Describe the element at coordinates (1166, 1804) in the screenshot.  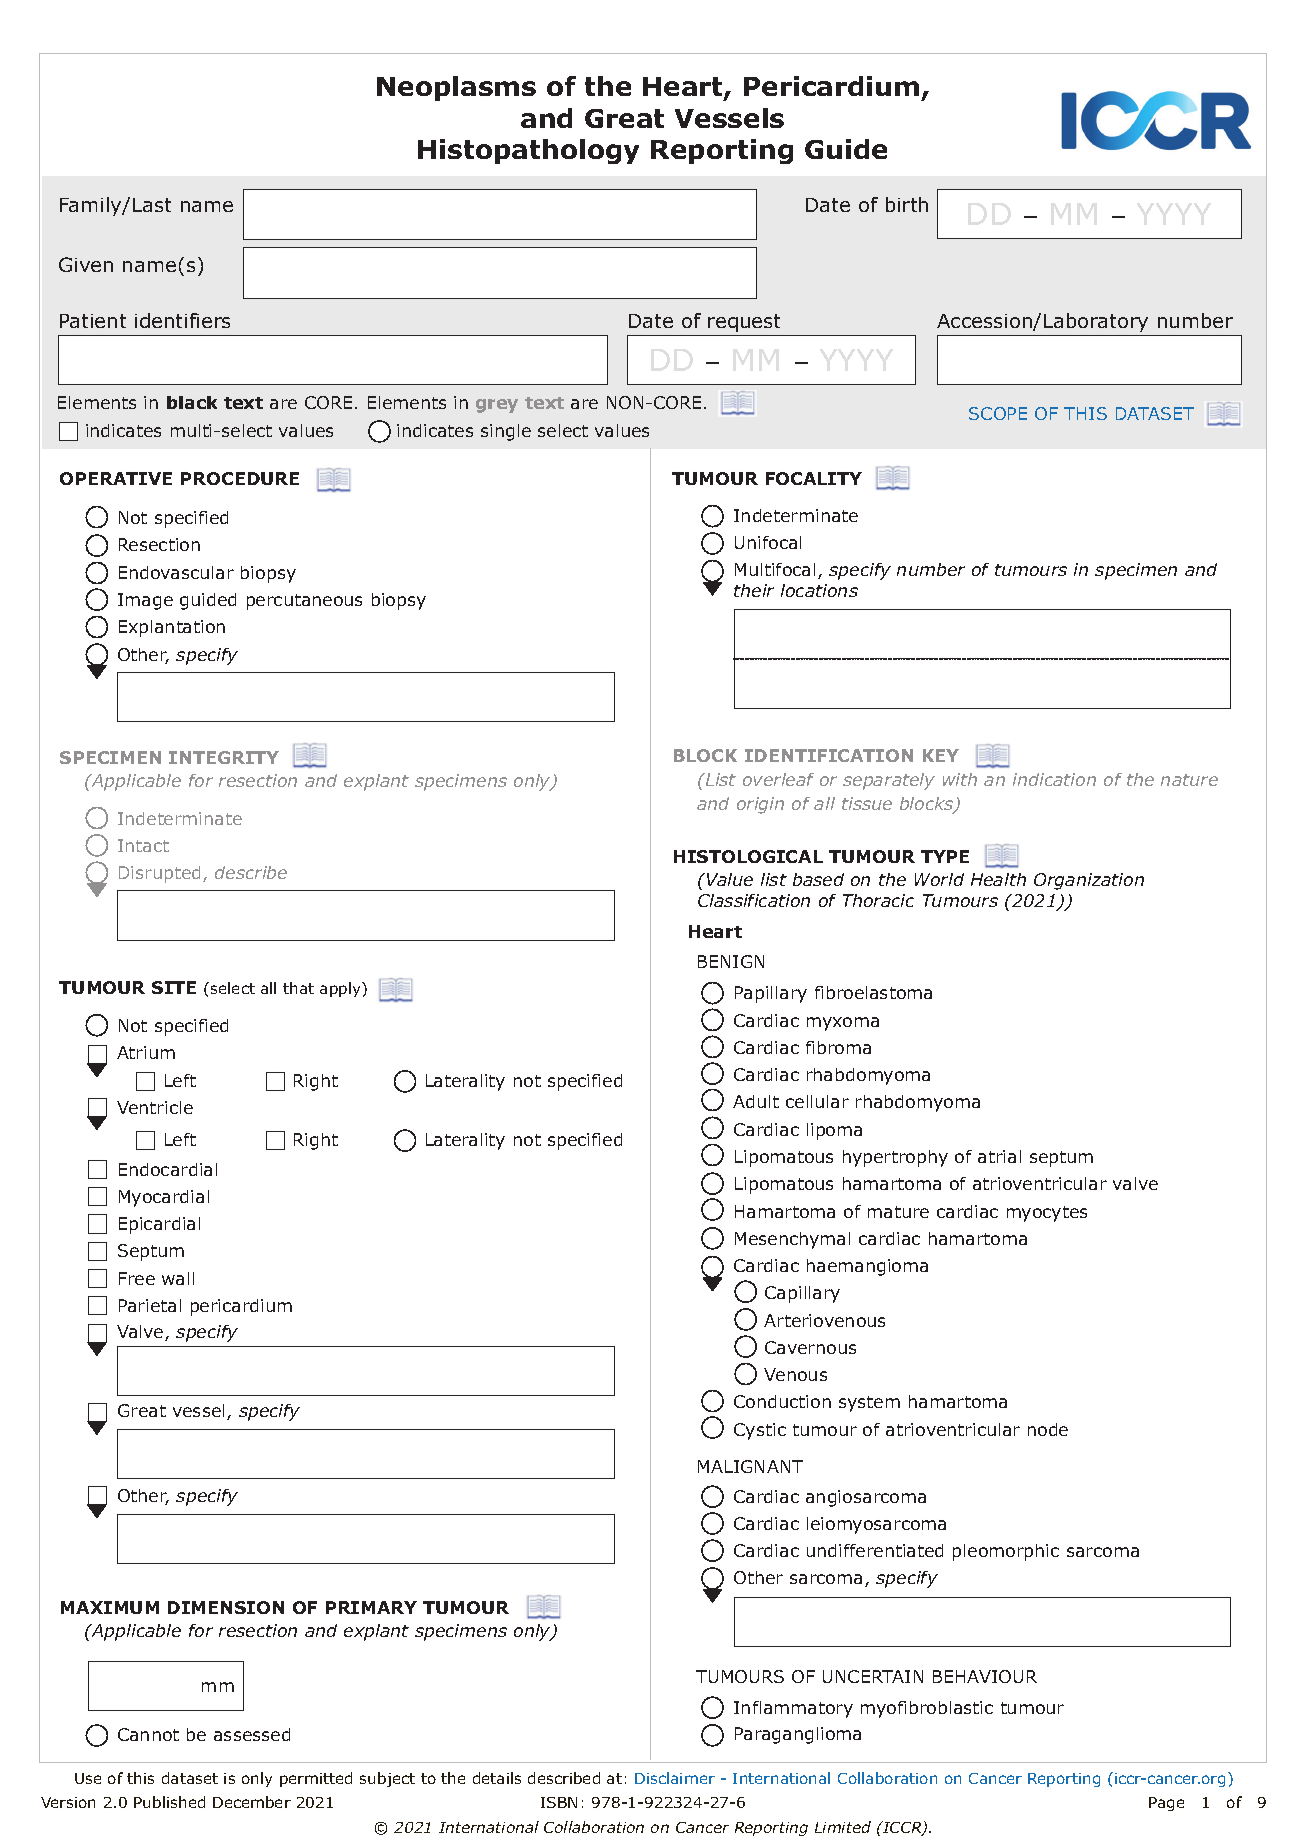
I see `Page` at that location.
